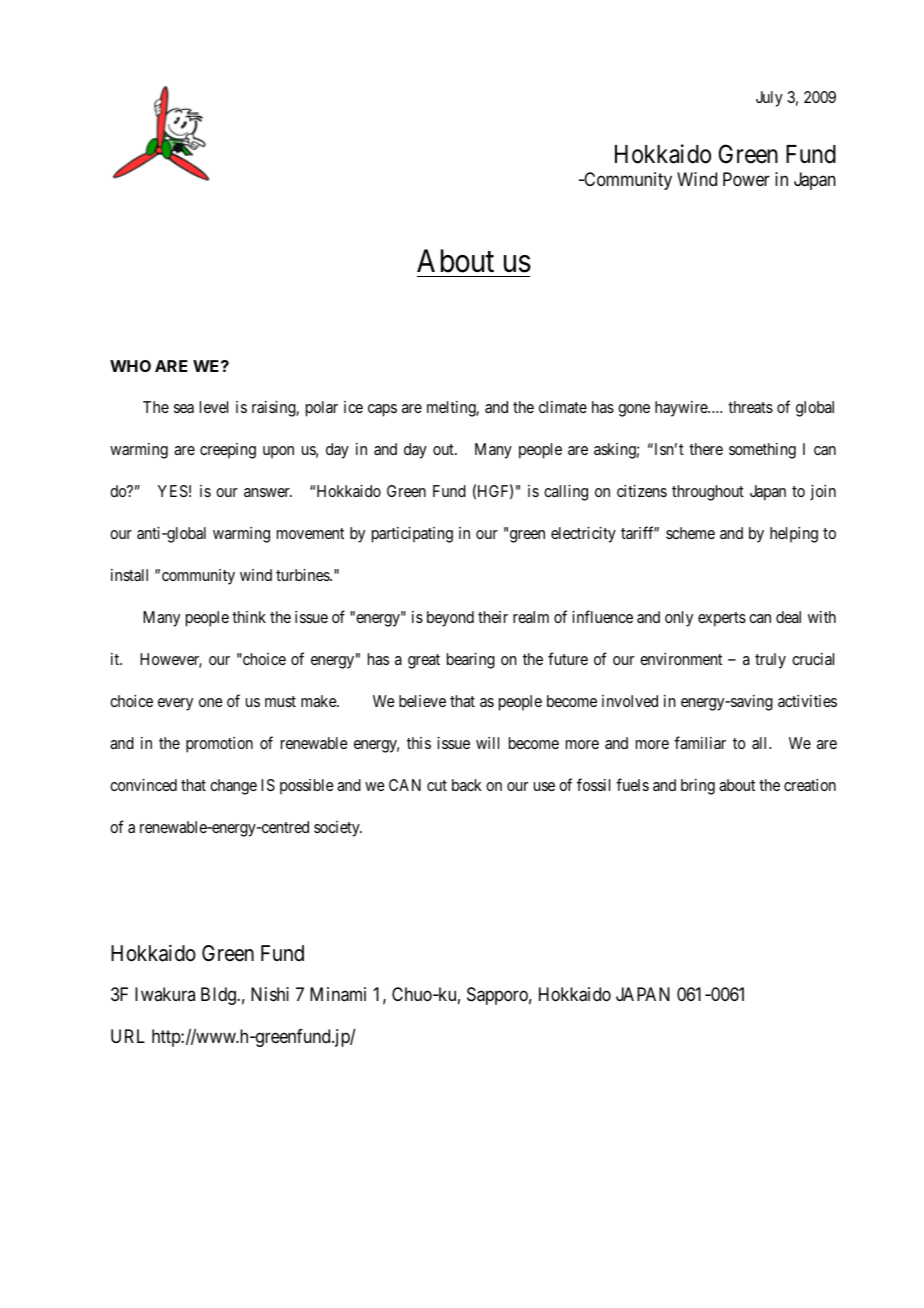 The width and height of the screenshot is (924, 1308). Describe the element at coordinates (746, 179) in the screenshot. I see `Power` at that location.
